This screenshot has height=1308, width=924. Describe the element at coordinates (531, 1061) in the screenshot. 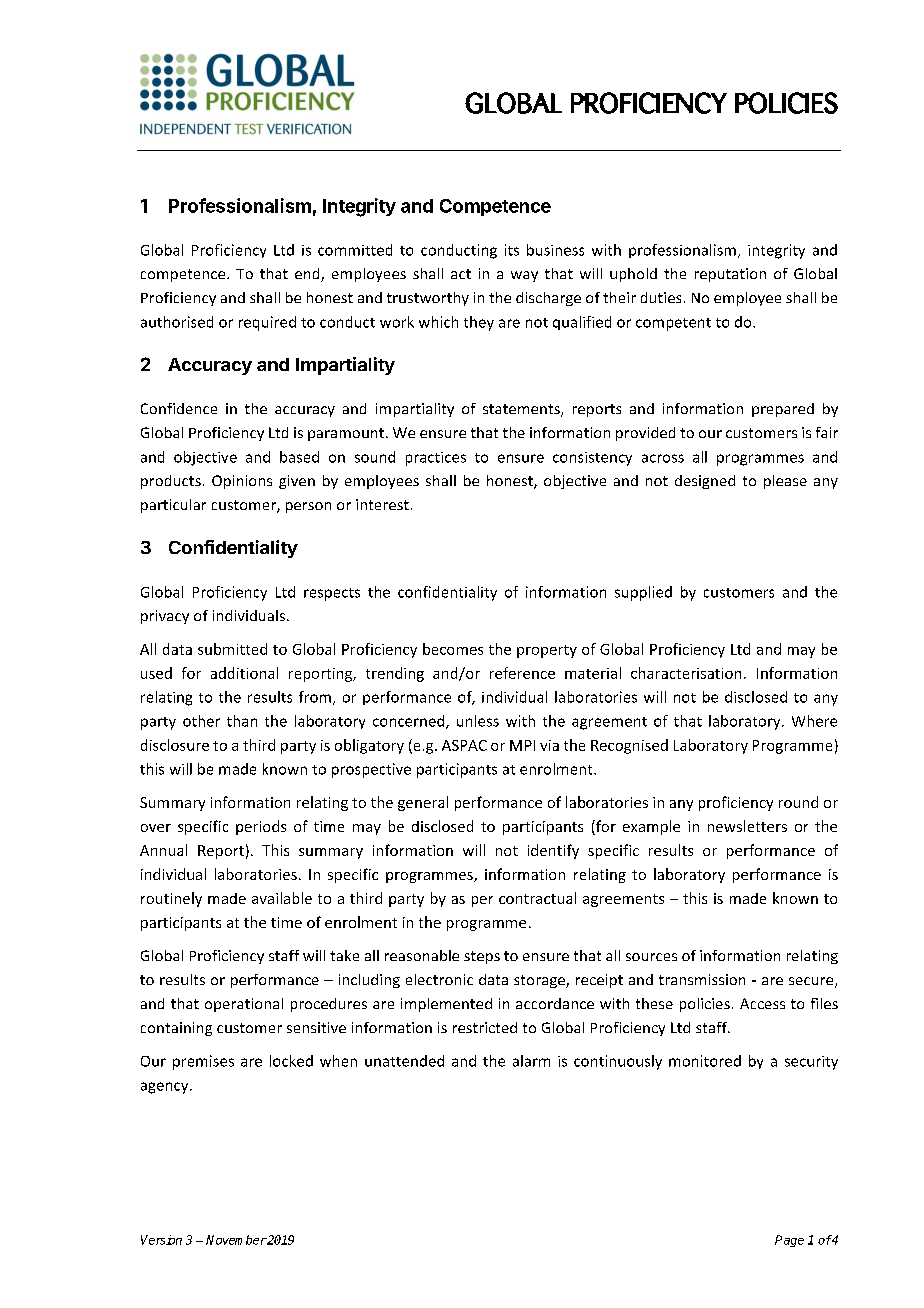

I see `alarm` at that location.
